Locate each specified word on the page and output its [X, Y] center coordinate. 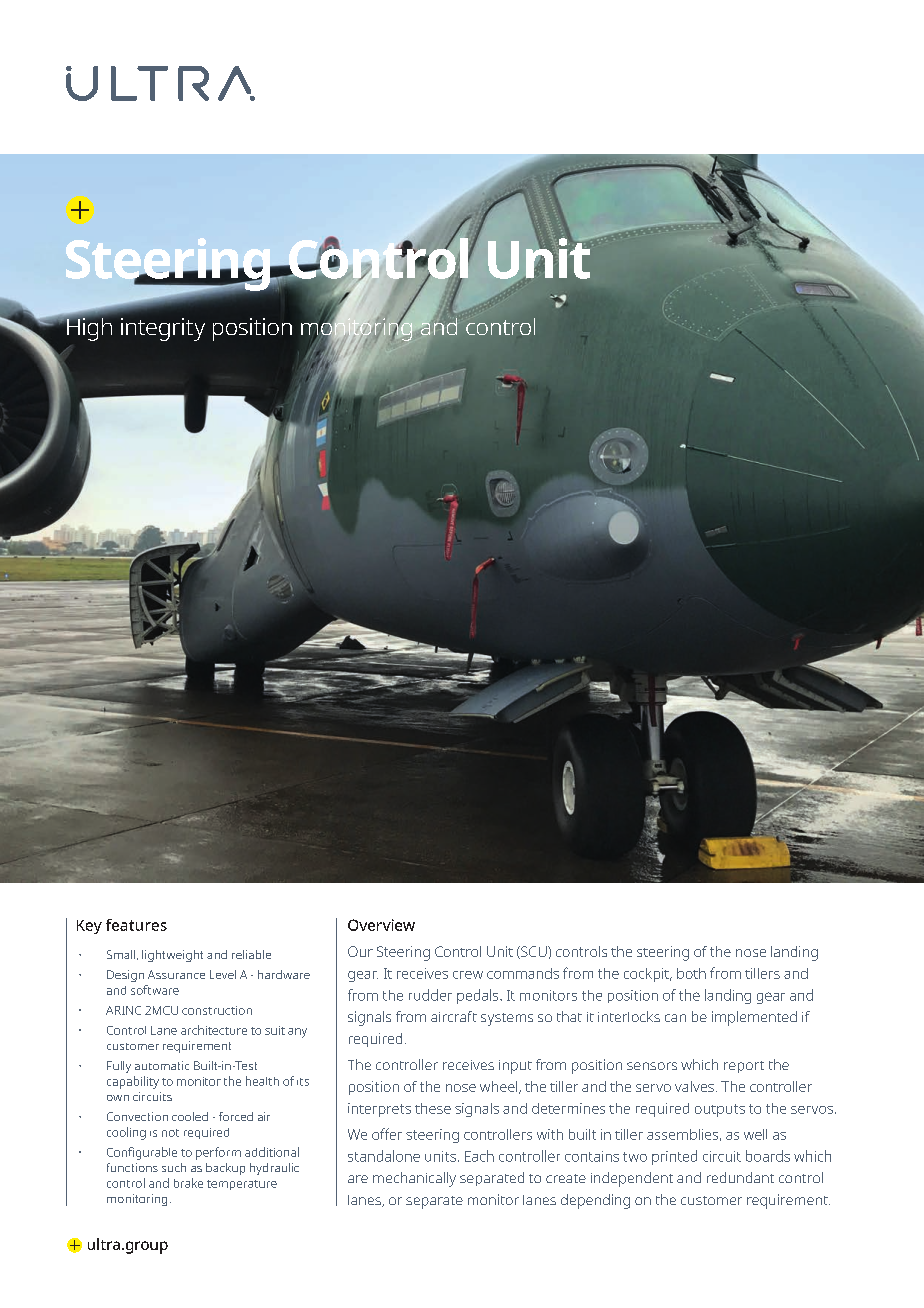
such [174, 1167]
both [691, 973]
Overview [381, 925]
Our [360, 951]
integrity [163, 329]
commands [523, 973]
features [136, 925]
